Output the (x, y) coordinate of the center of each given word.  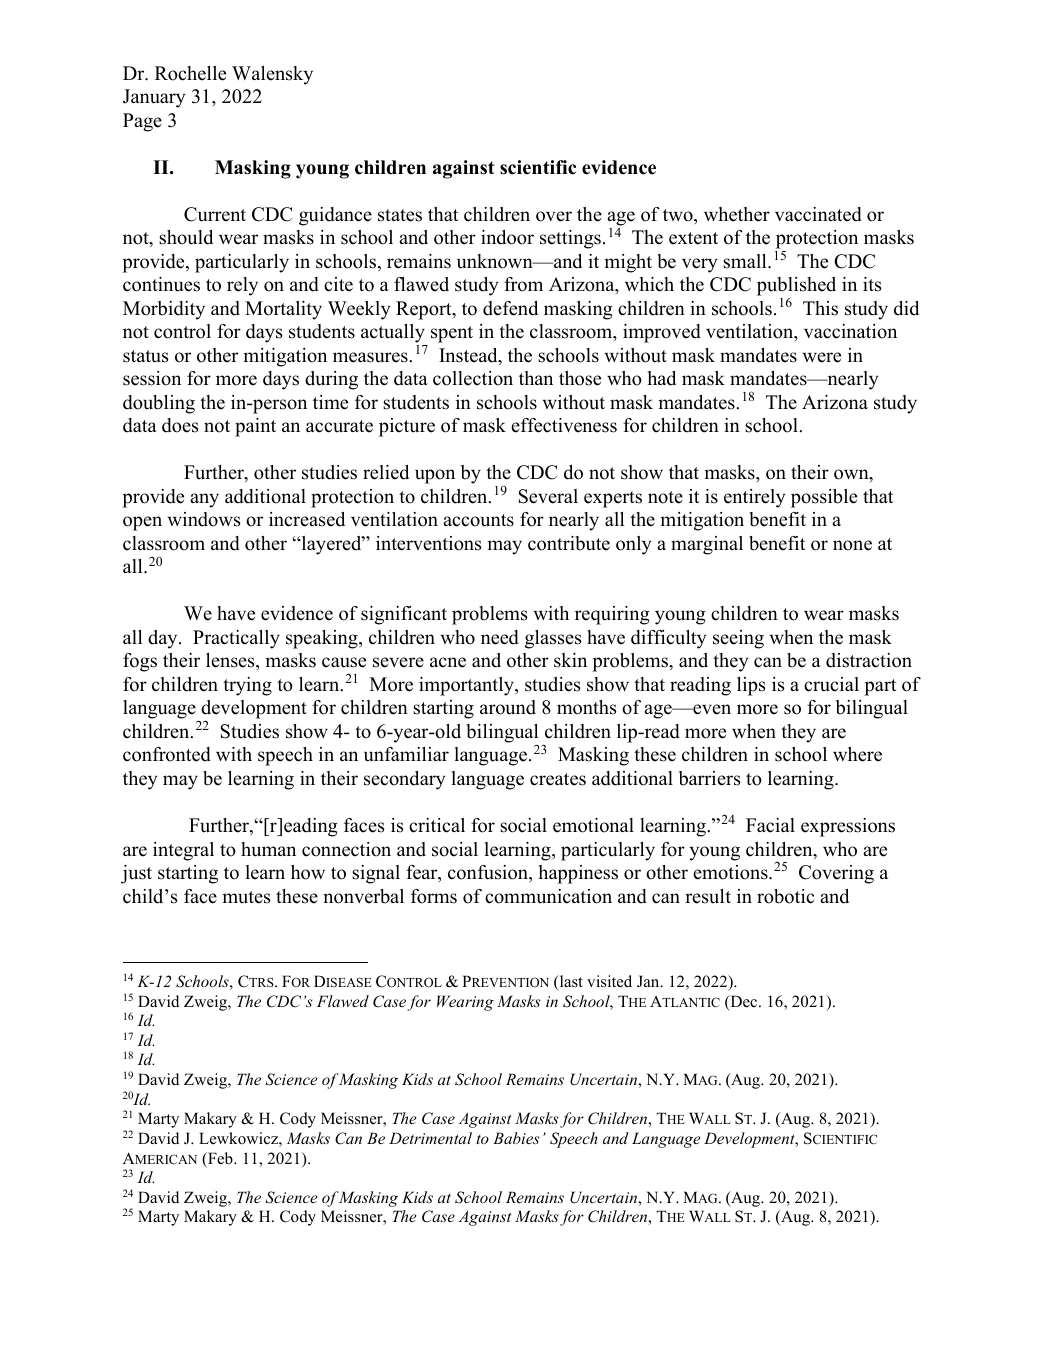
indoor (507, 237)
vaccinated (818, 214)
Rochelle (190, 73)
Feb (220, 1159)
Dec (744, 1002)
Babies (516, 1138)
